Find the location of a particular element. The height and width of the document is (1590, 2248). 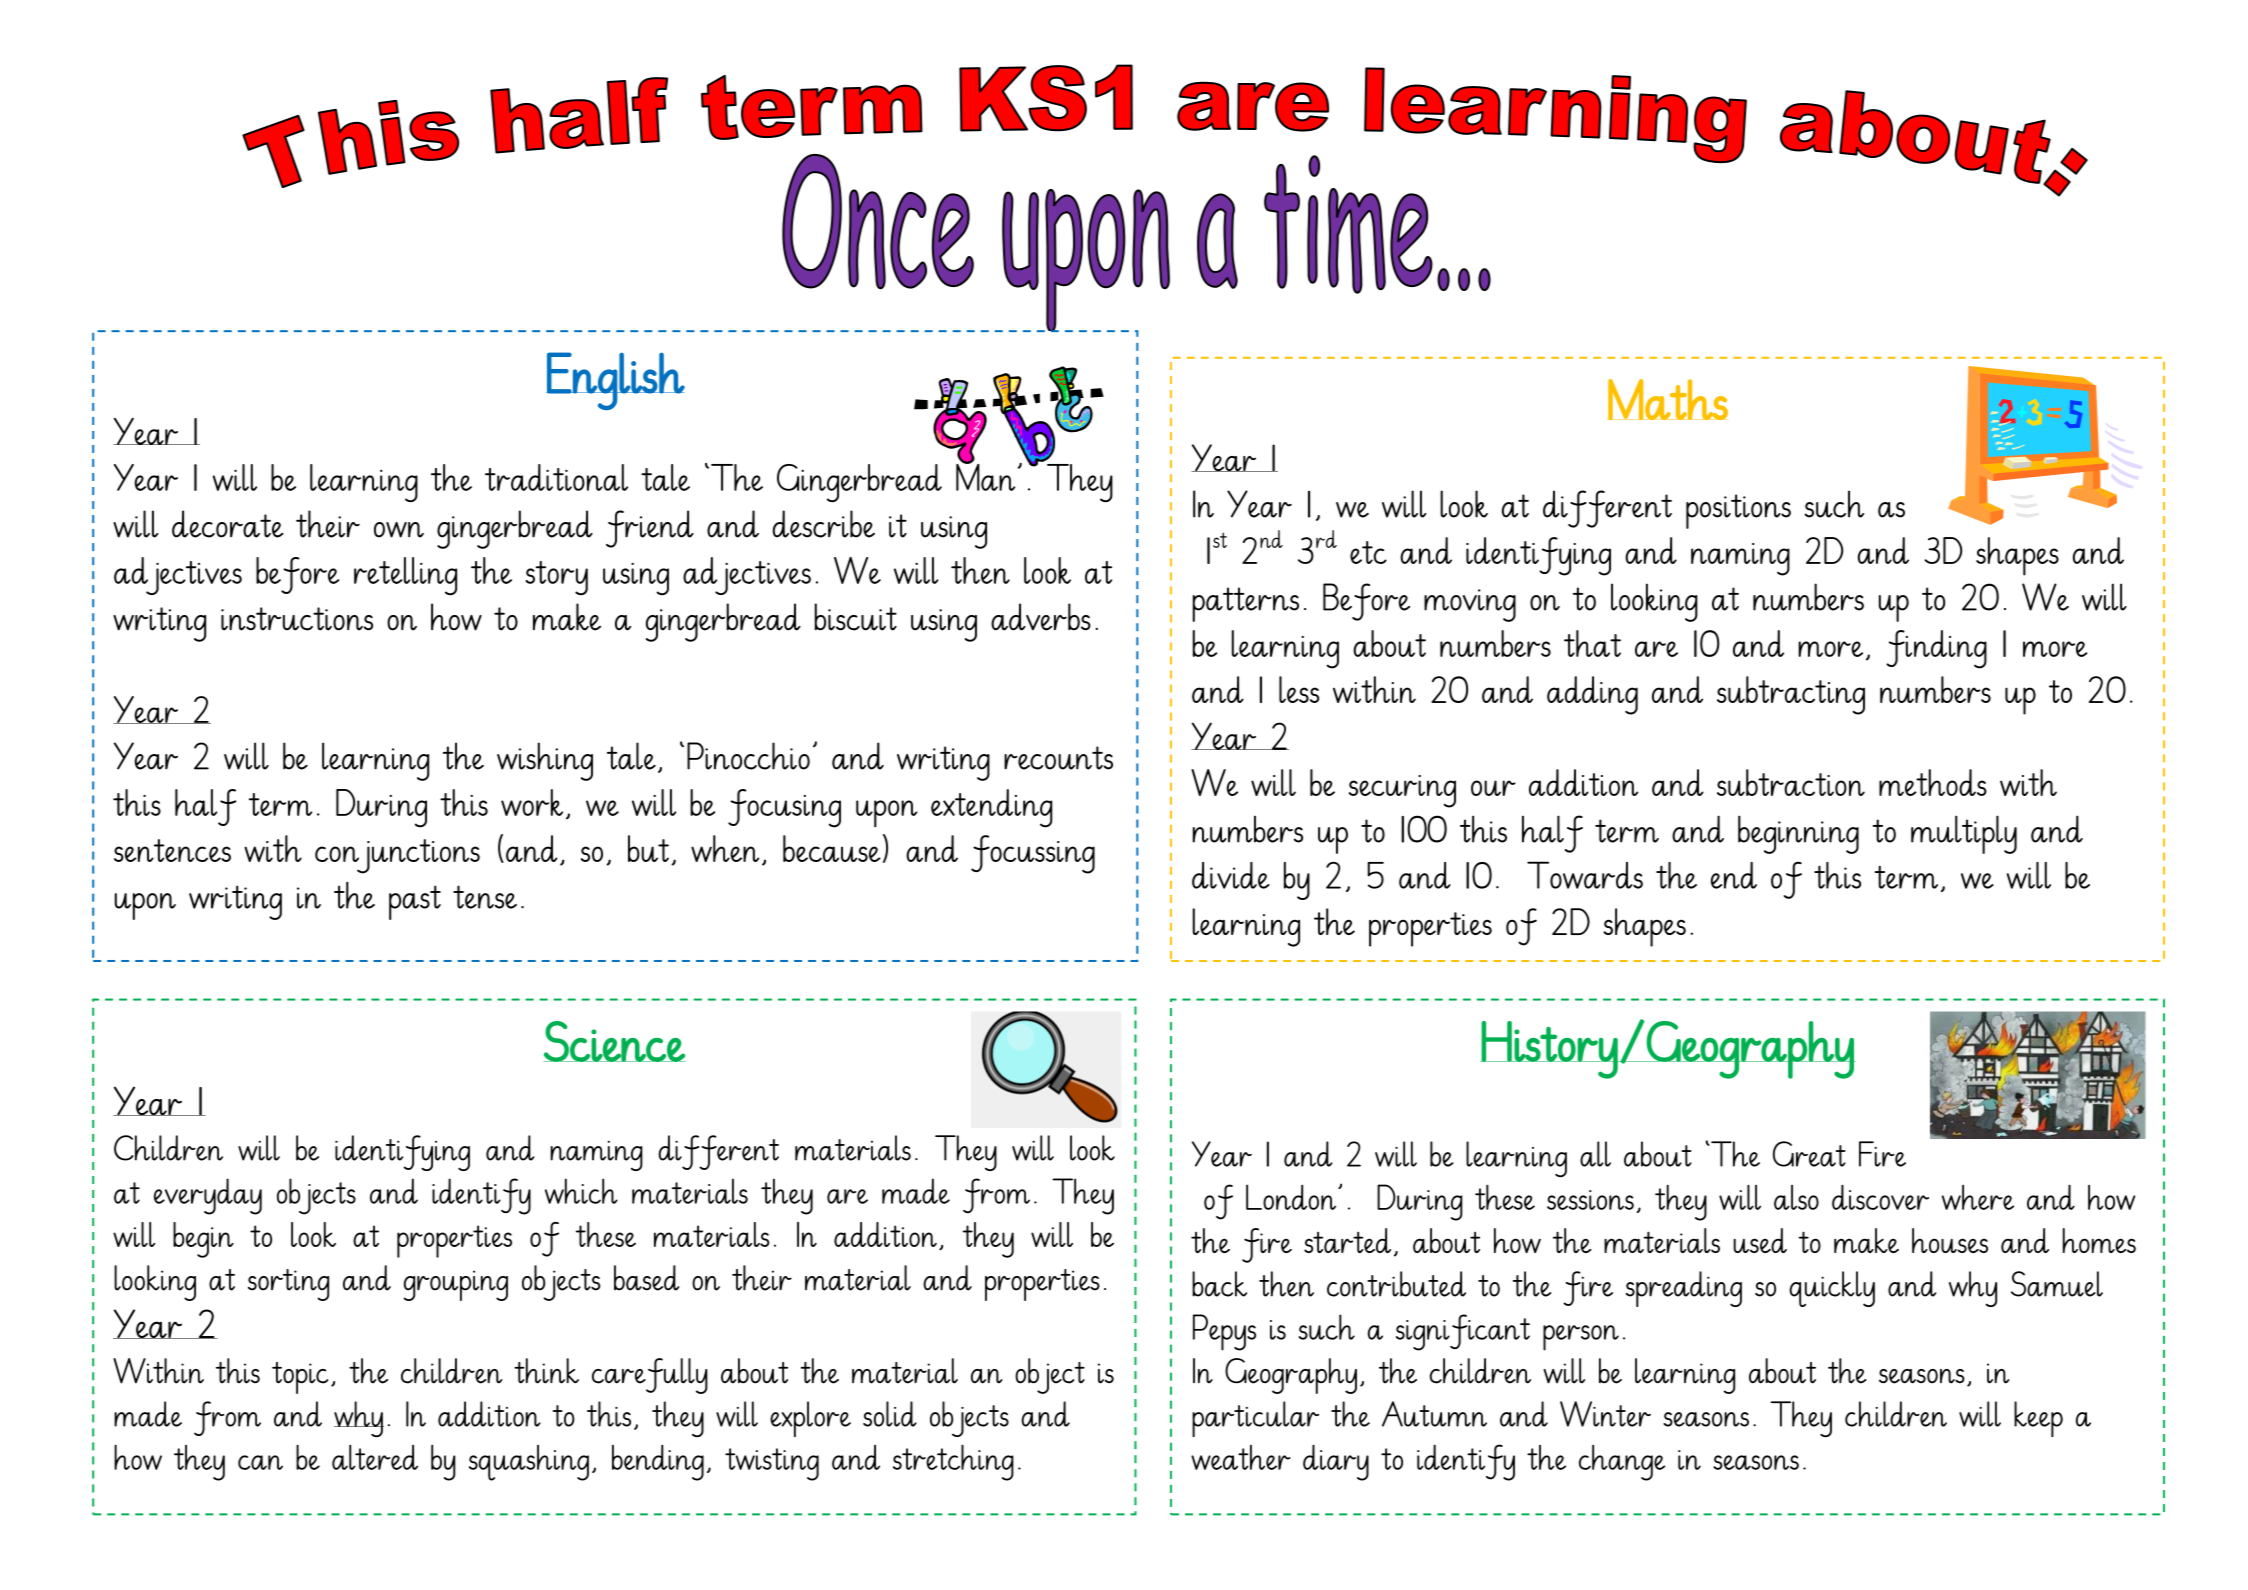

altered is located at coordinates (375, 1457).
